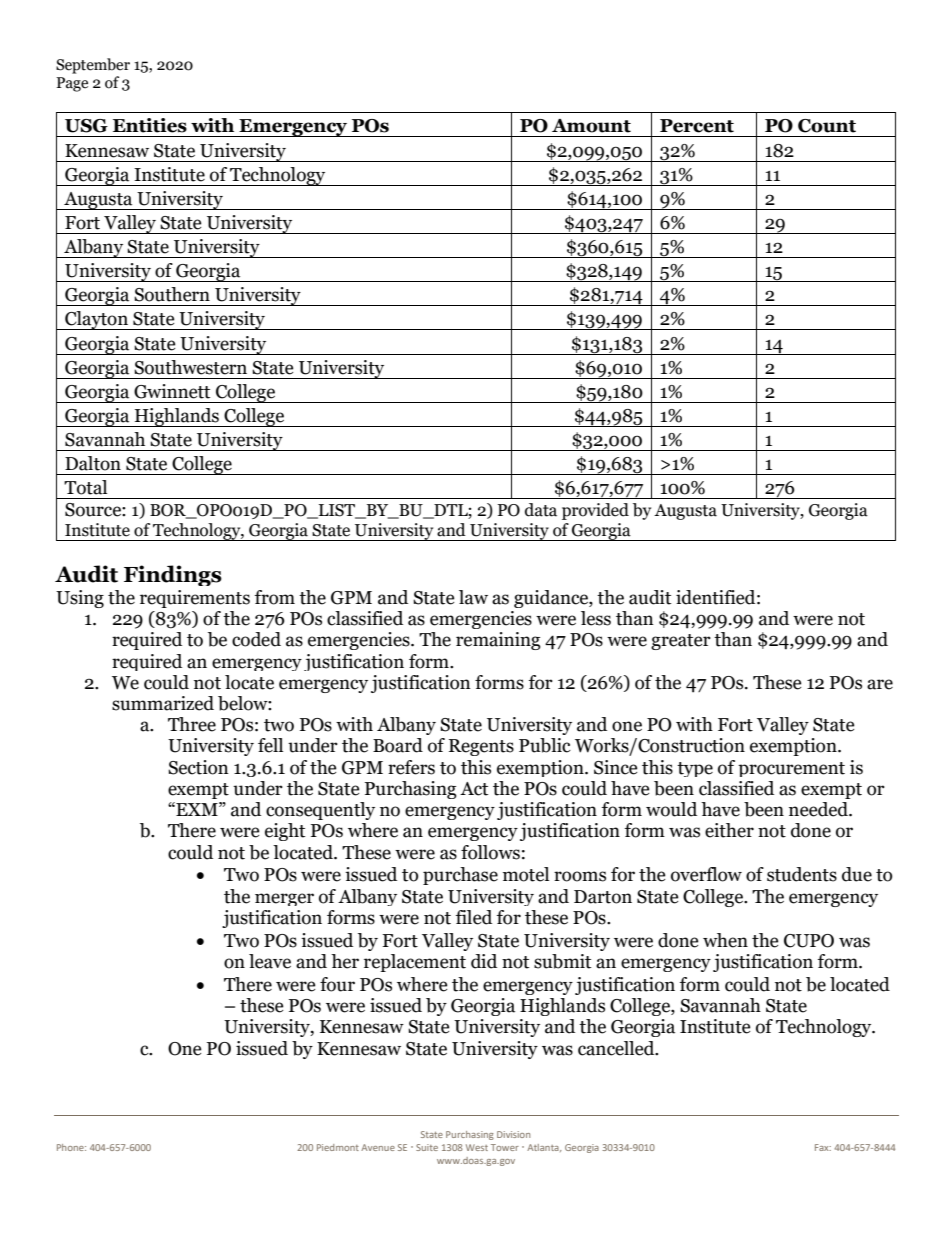 This screenshot has width=952, height=1233. Describe the element at coordinates (150, 125) in the screenshot. I see `Entities` at that location.
